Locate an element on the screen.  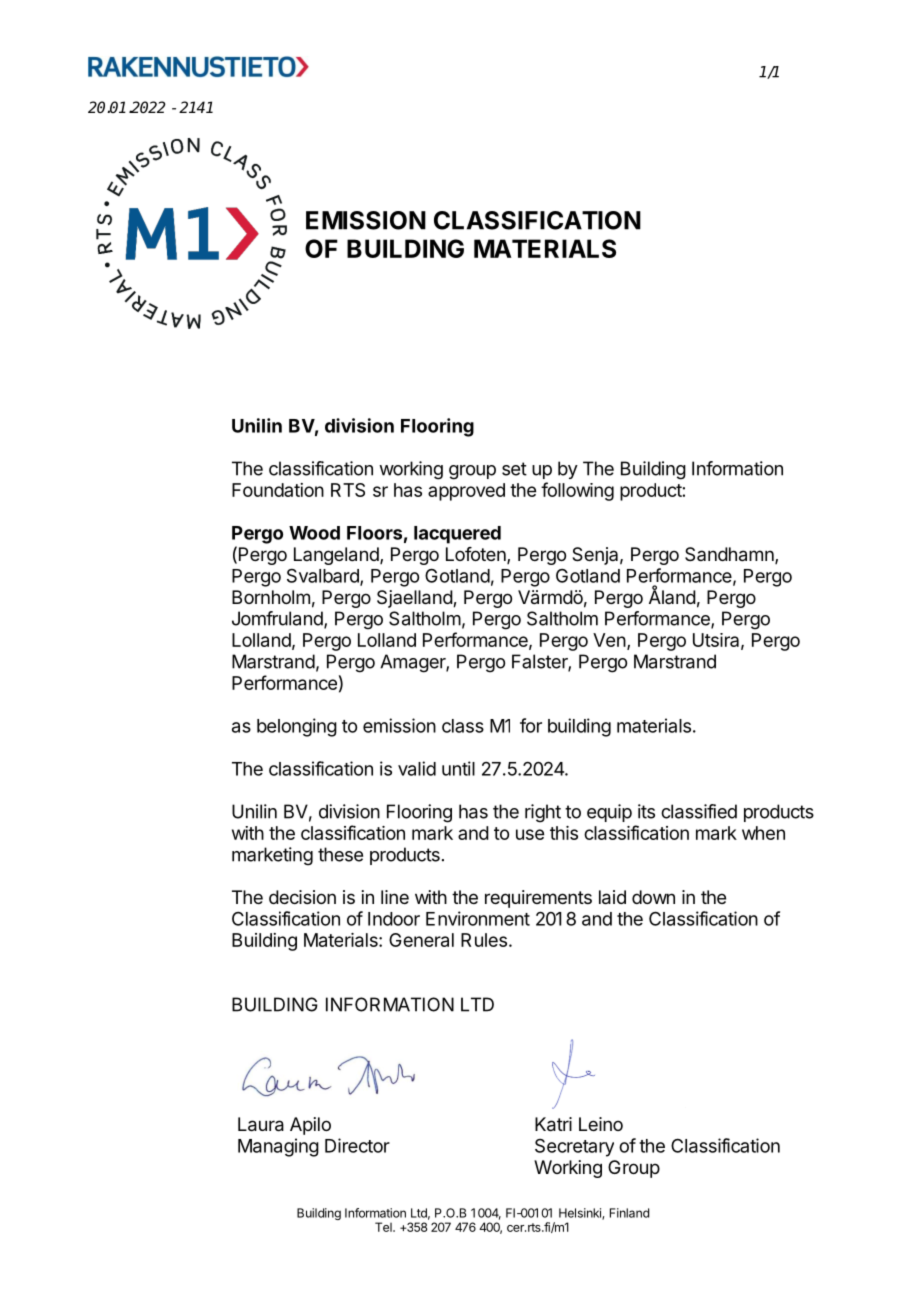
Helsinki is located at coordinates (581, 1214).
